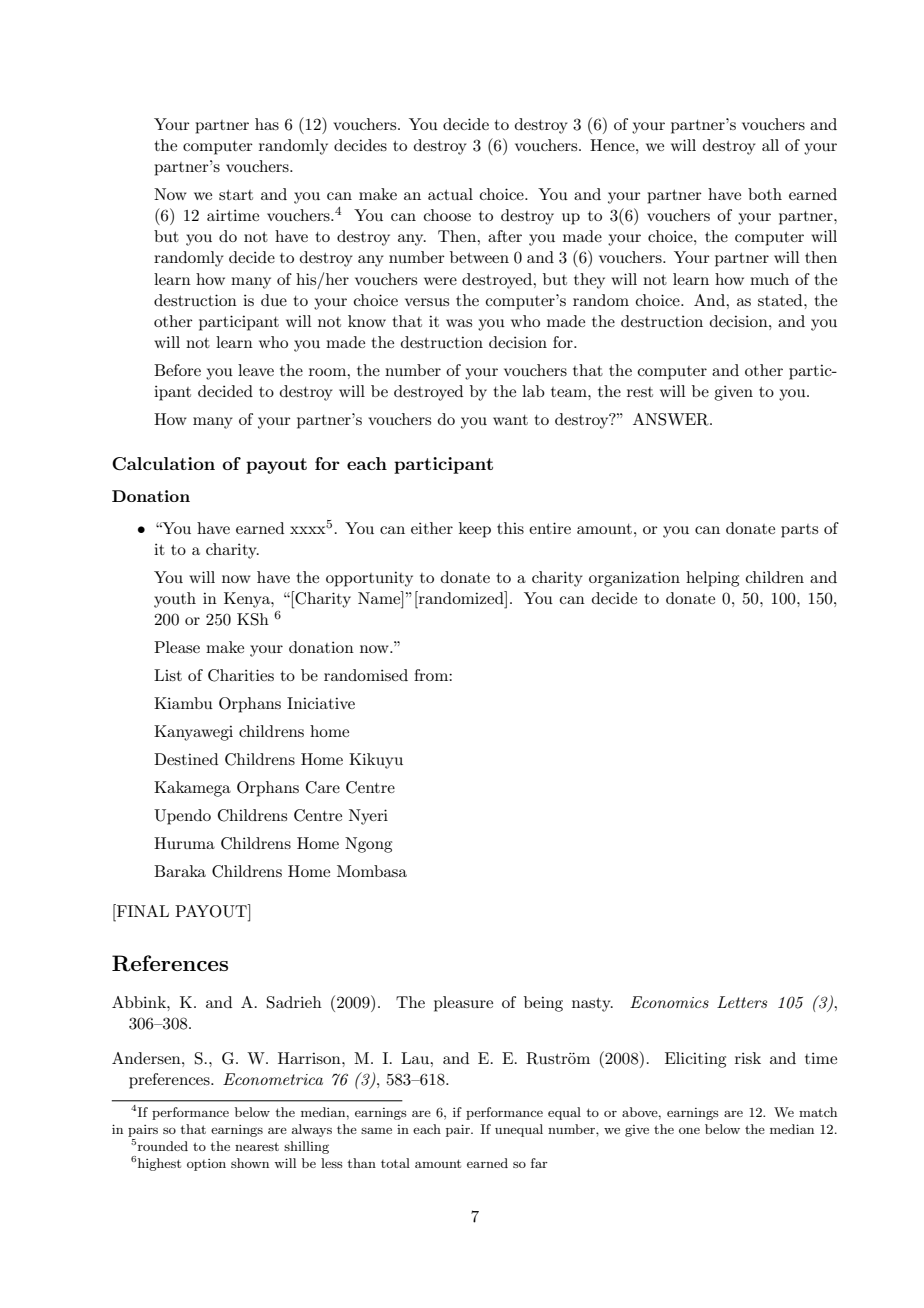 The image size is (924, 1308). Describe the element at coordinates (799, 531) in the image. I see `parts` at that location.
